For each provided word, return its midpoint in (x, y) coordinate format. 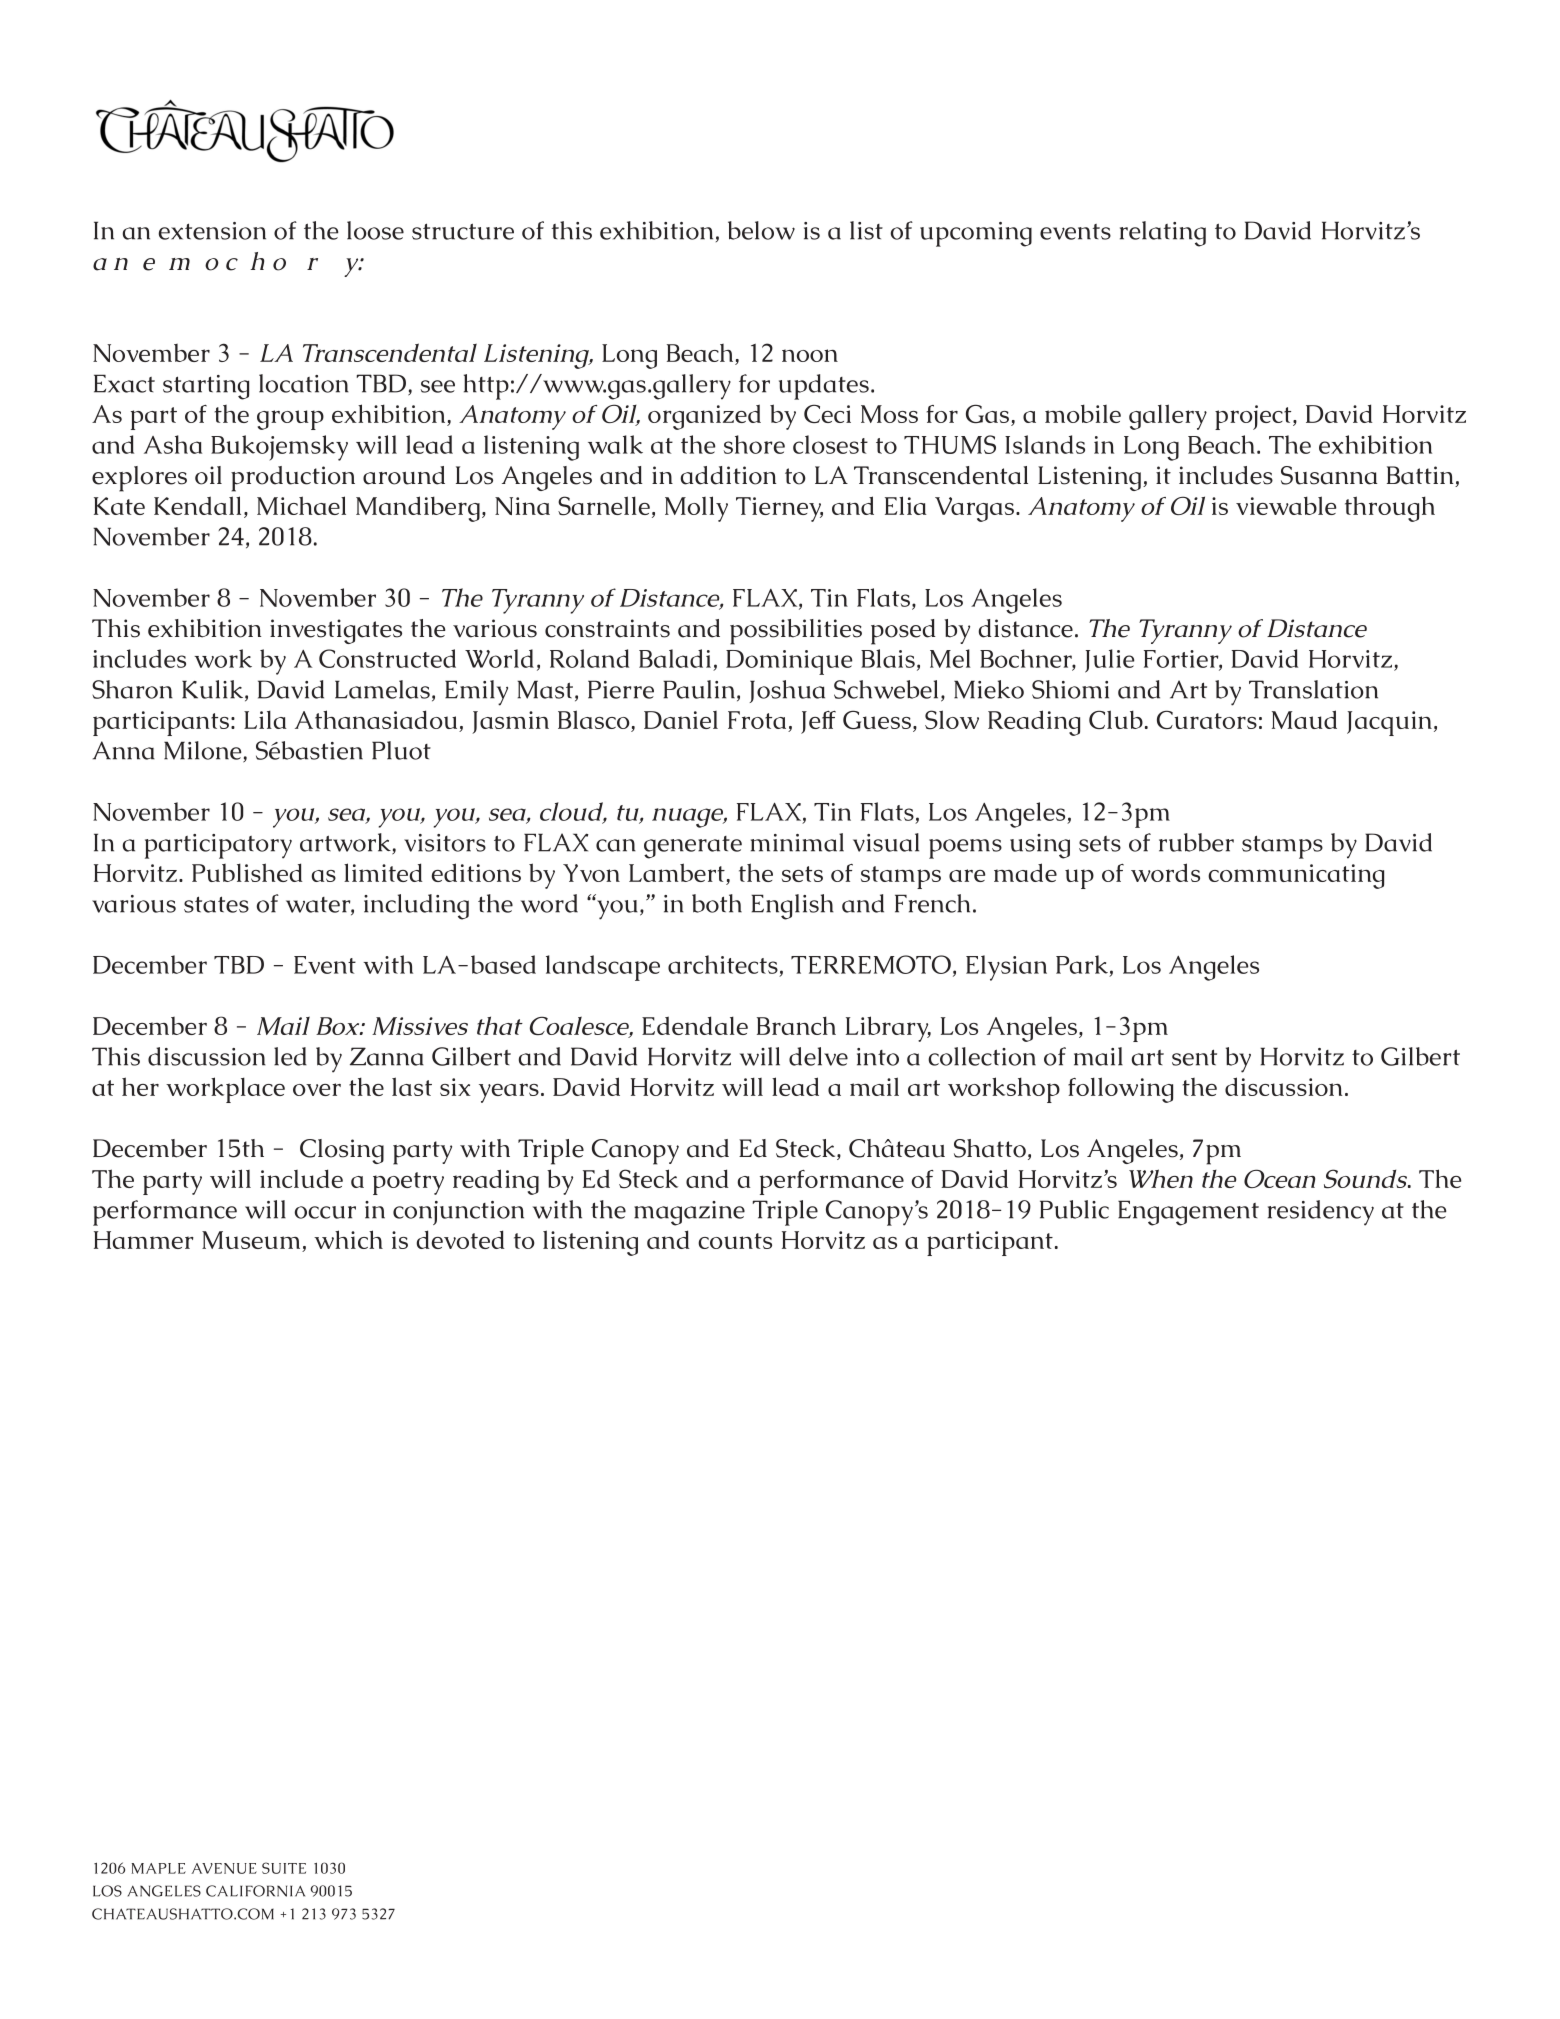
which (348, 1239)
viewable (1286, 505)
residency (1321, 1213)
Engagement (1188, 1213)
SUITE (284, 1868)
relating (1163, 234)
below (761, 230)
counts (735, 1241)
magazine (689, 1213)
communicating (1296, 876)
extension (212, 231)
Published (247, 872)
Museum (252, 1241)
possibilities (796, 632)
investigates (336, 631)
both (717, 903)
